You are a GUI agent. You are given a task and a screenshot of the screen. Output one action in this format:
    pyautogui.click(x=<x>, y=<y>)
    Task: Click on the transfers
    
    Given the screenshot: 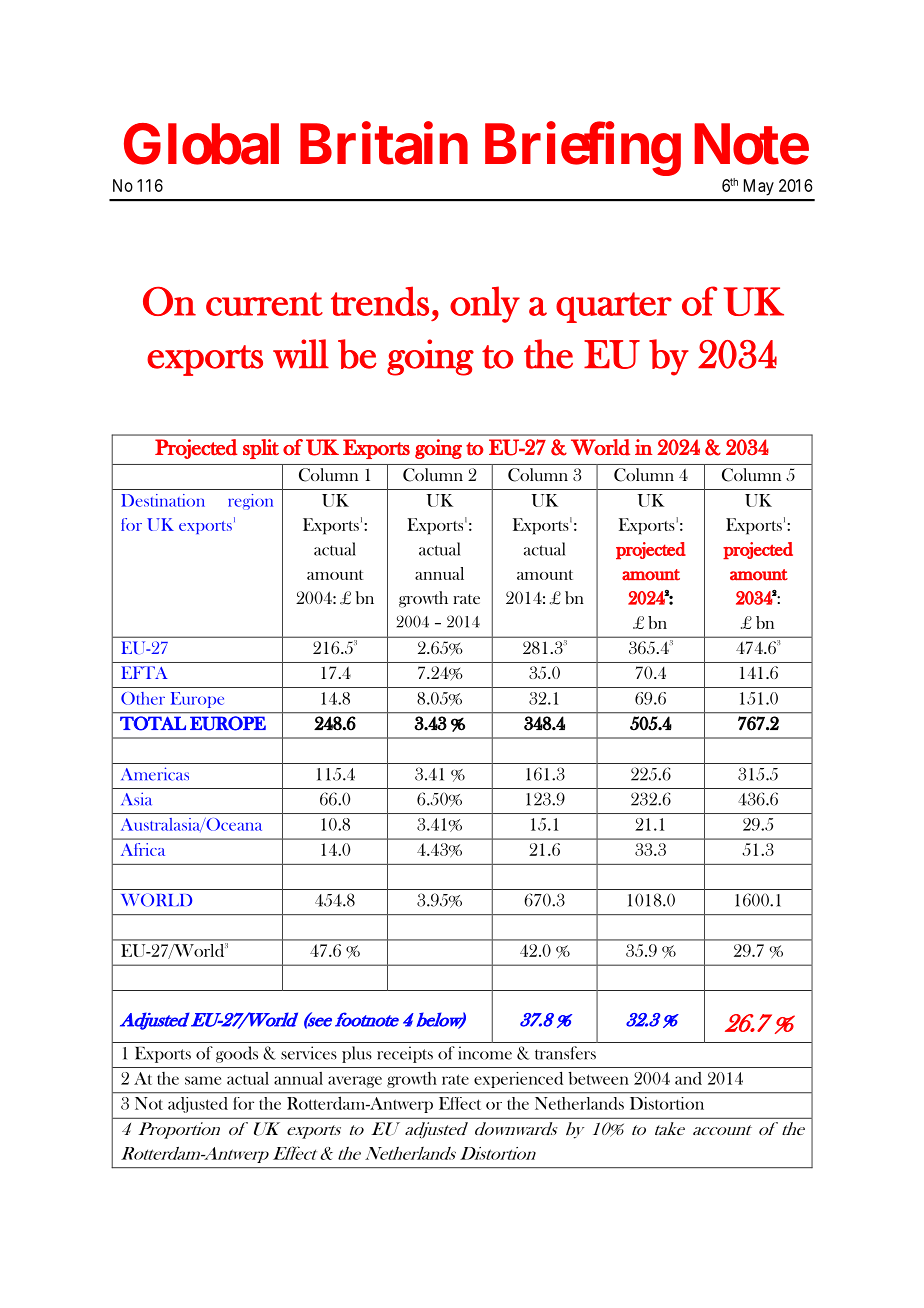 What is the action you would take?
    pyautogui.click(x=565, y=1053)
